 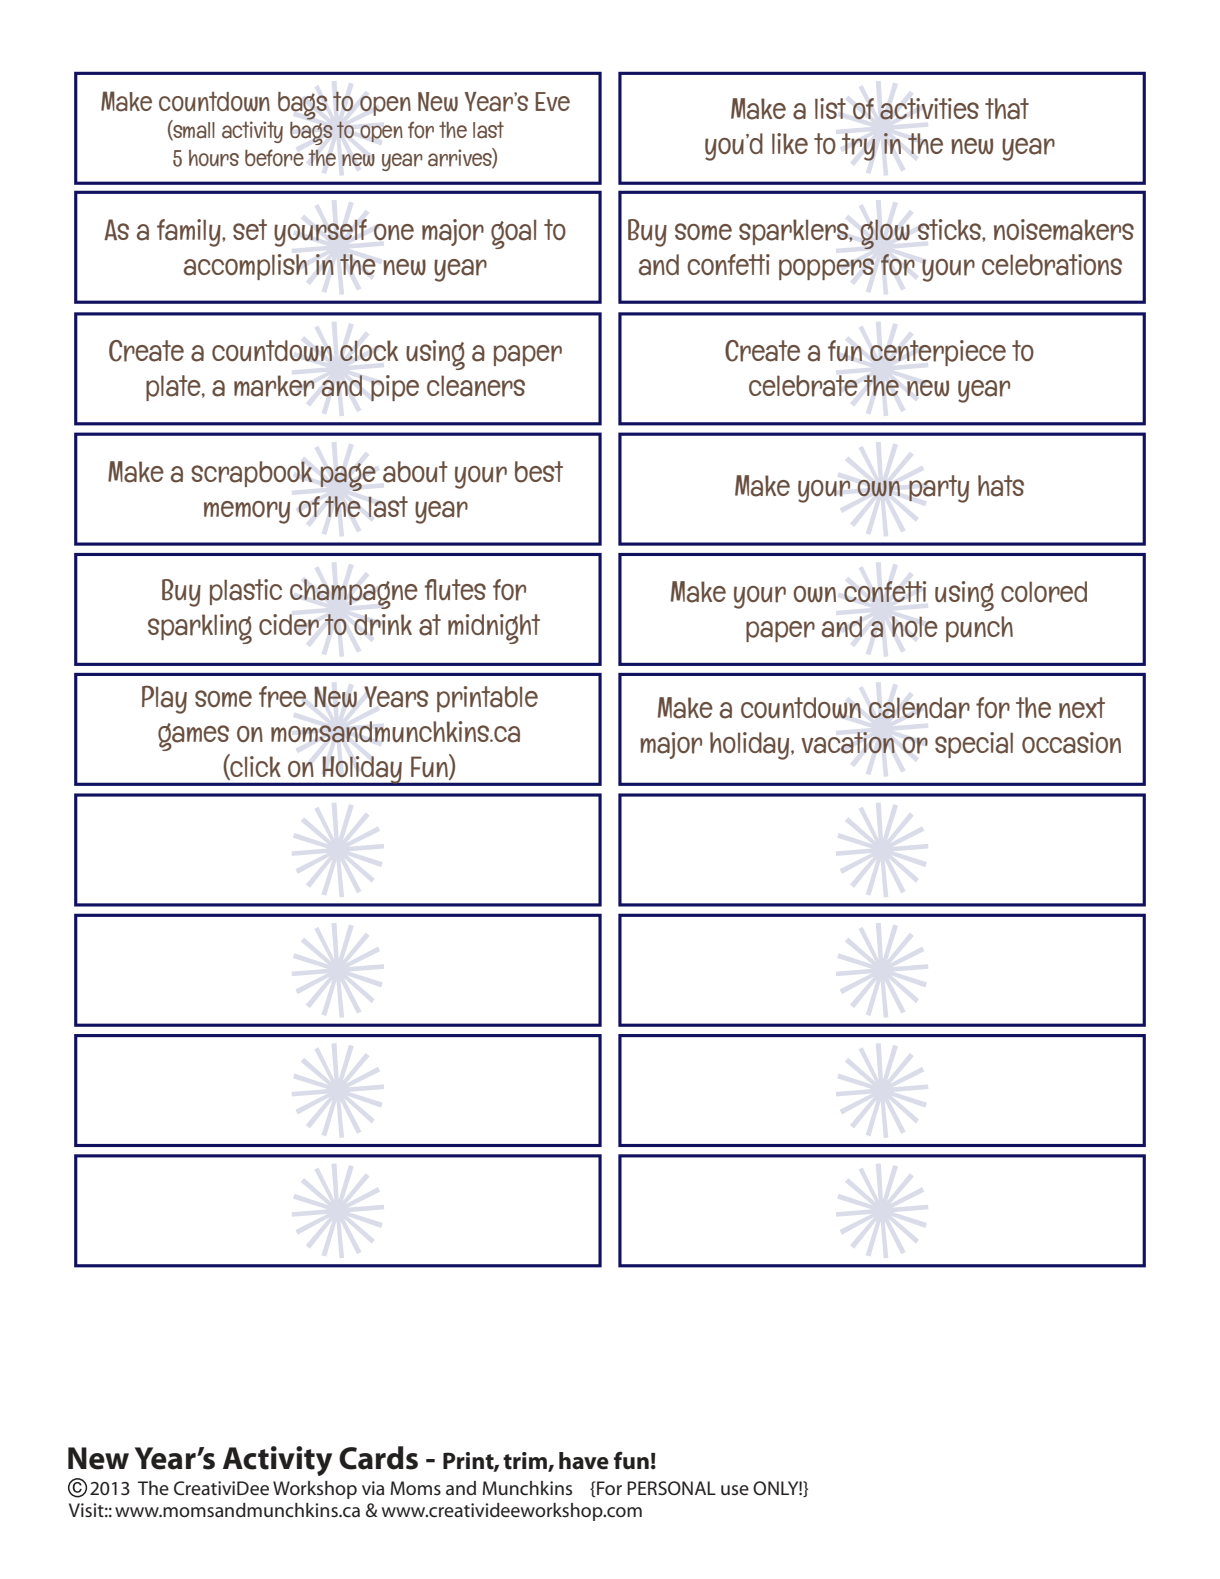 What do you see at coordinates (848, 743) in the page?
I see `vacation` at bounding box center [848, 743].
